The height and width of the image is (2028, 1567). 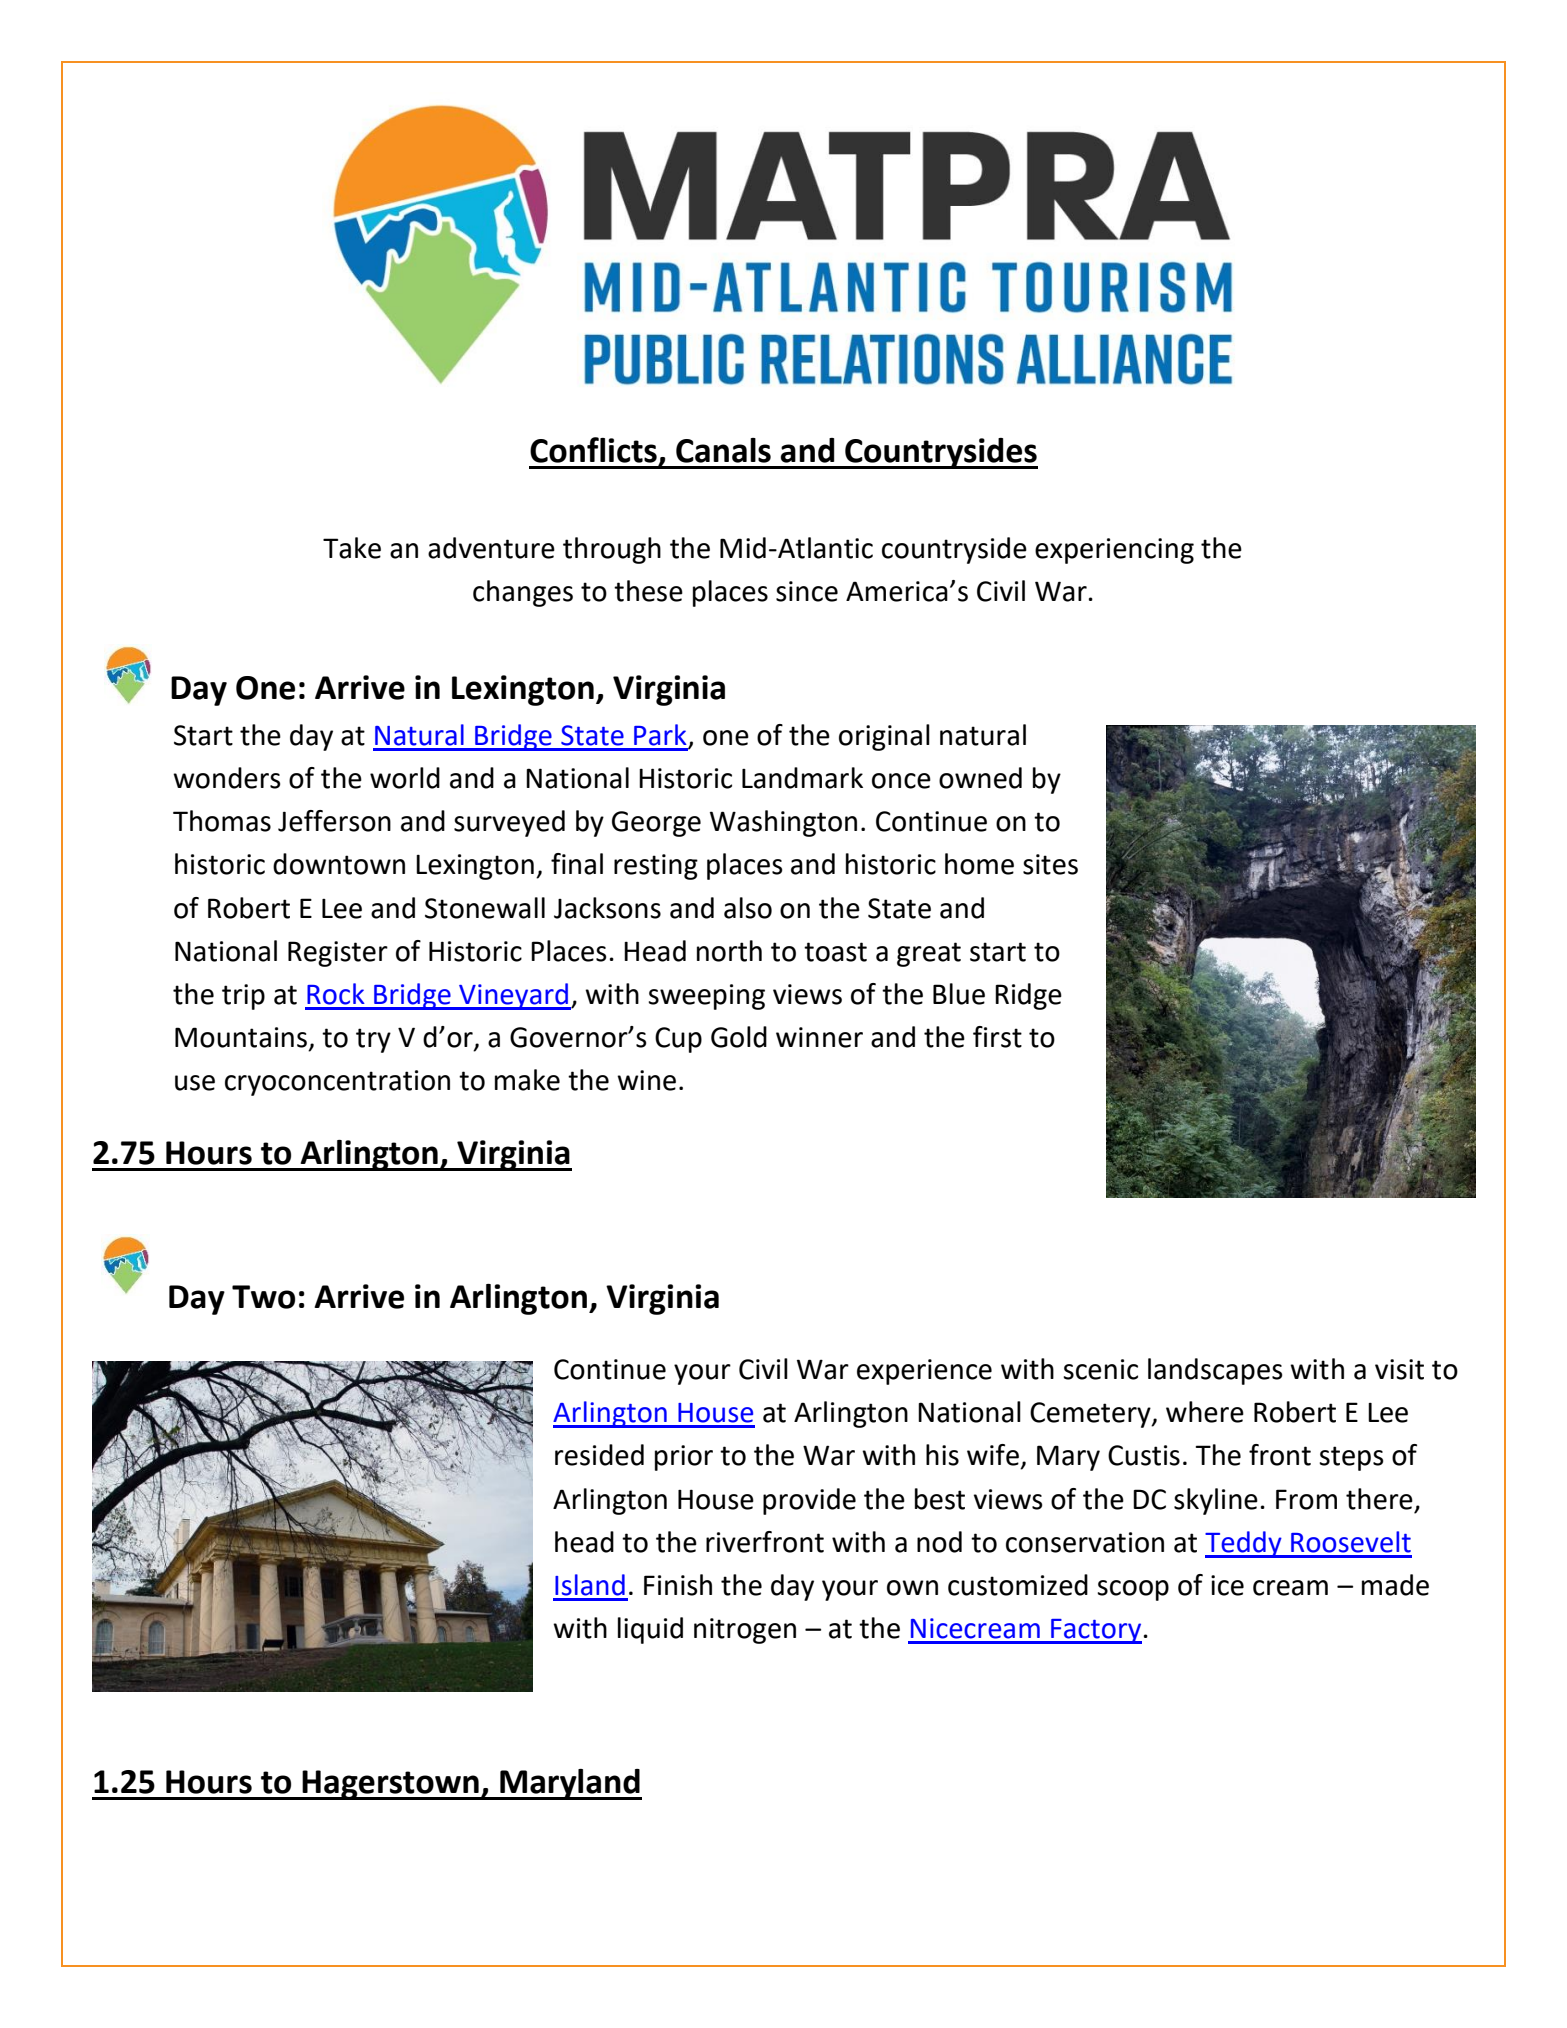 I want to click on Canals, so click(x=723, y=450).
